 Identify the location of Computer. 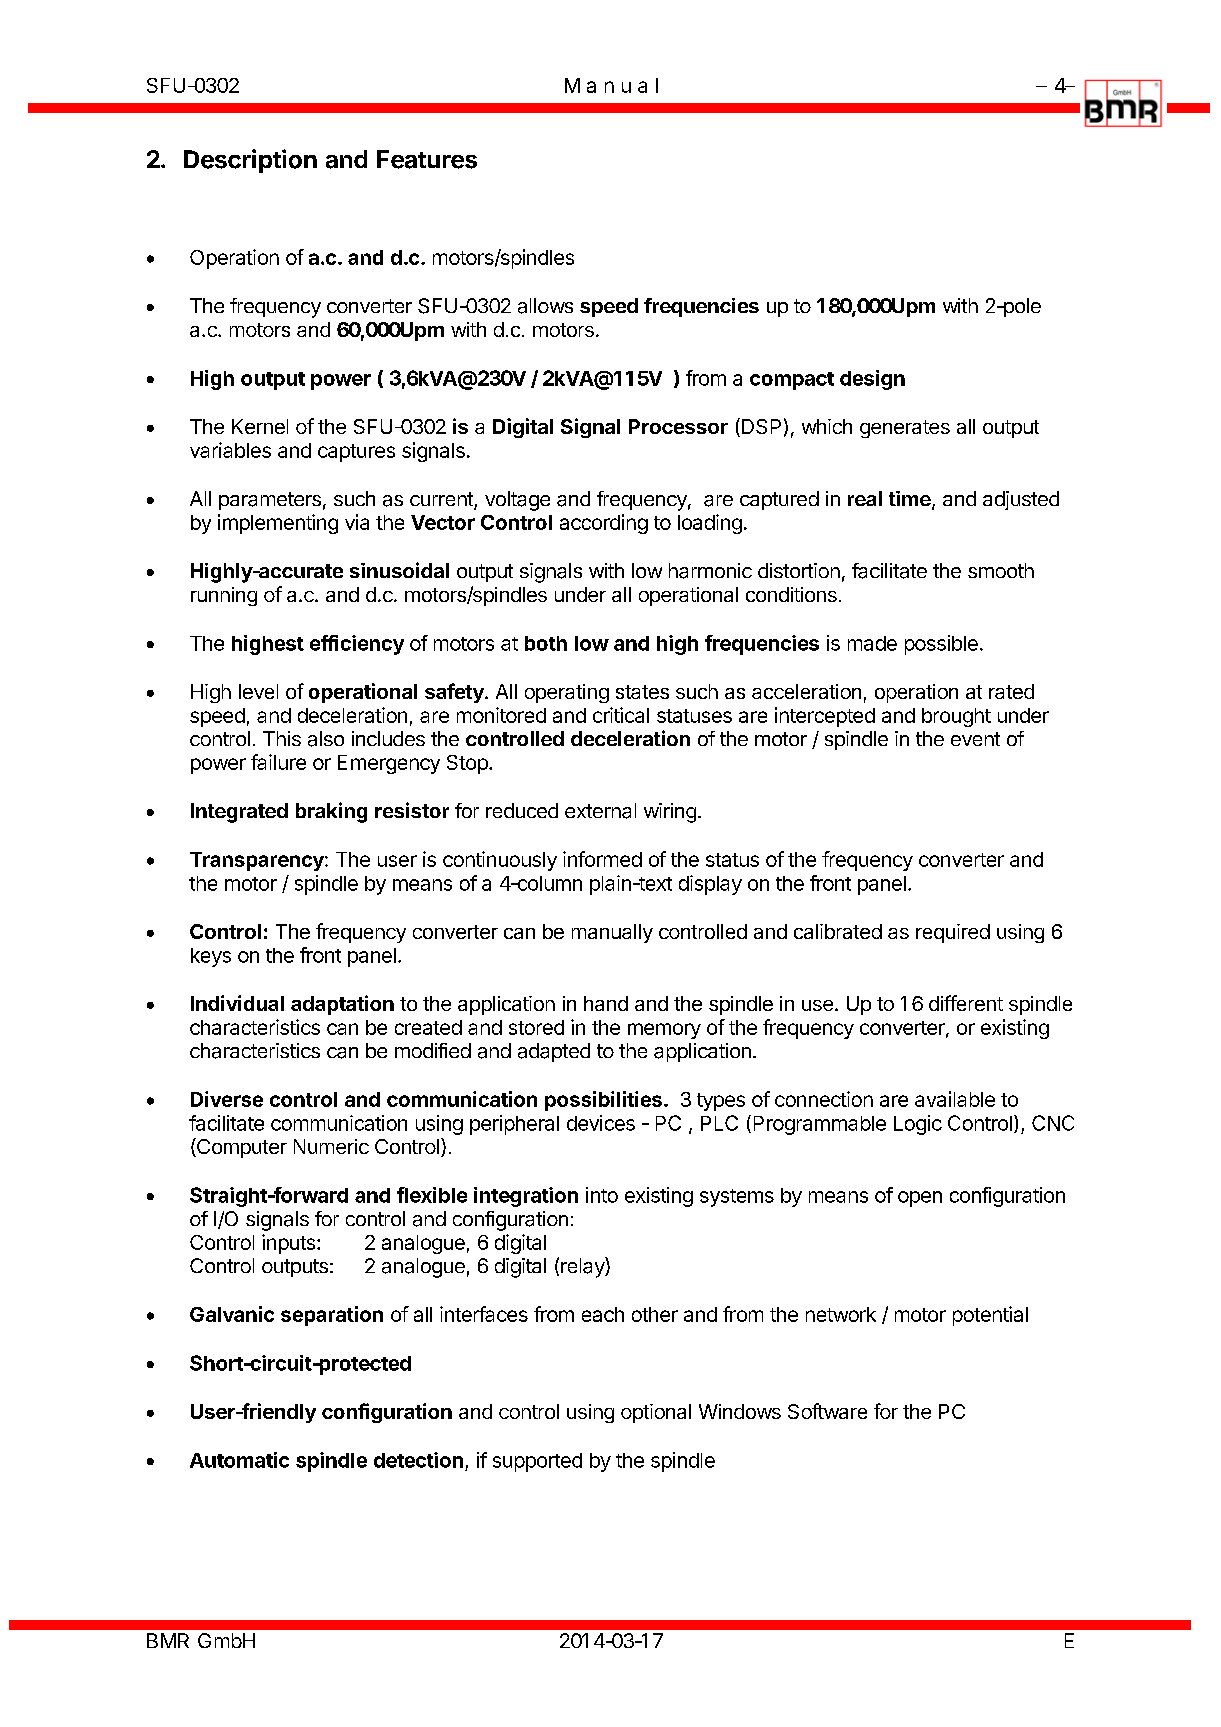
(241, 1148).
